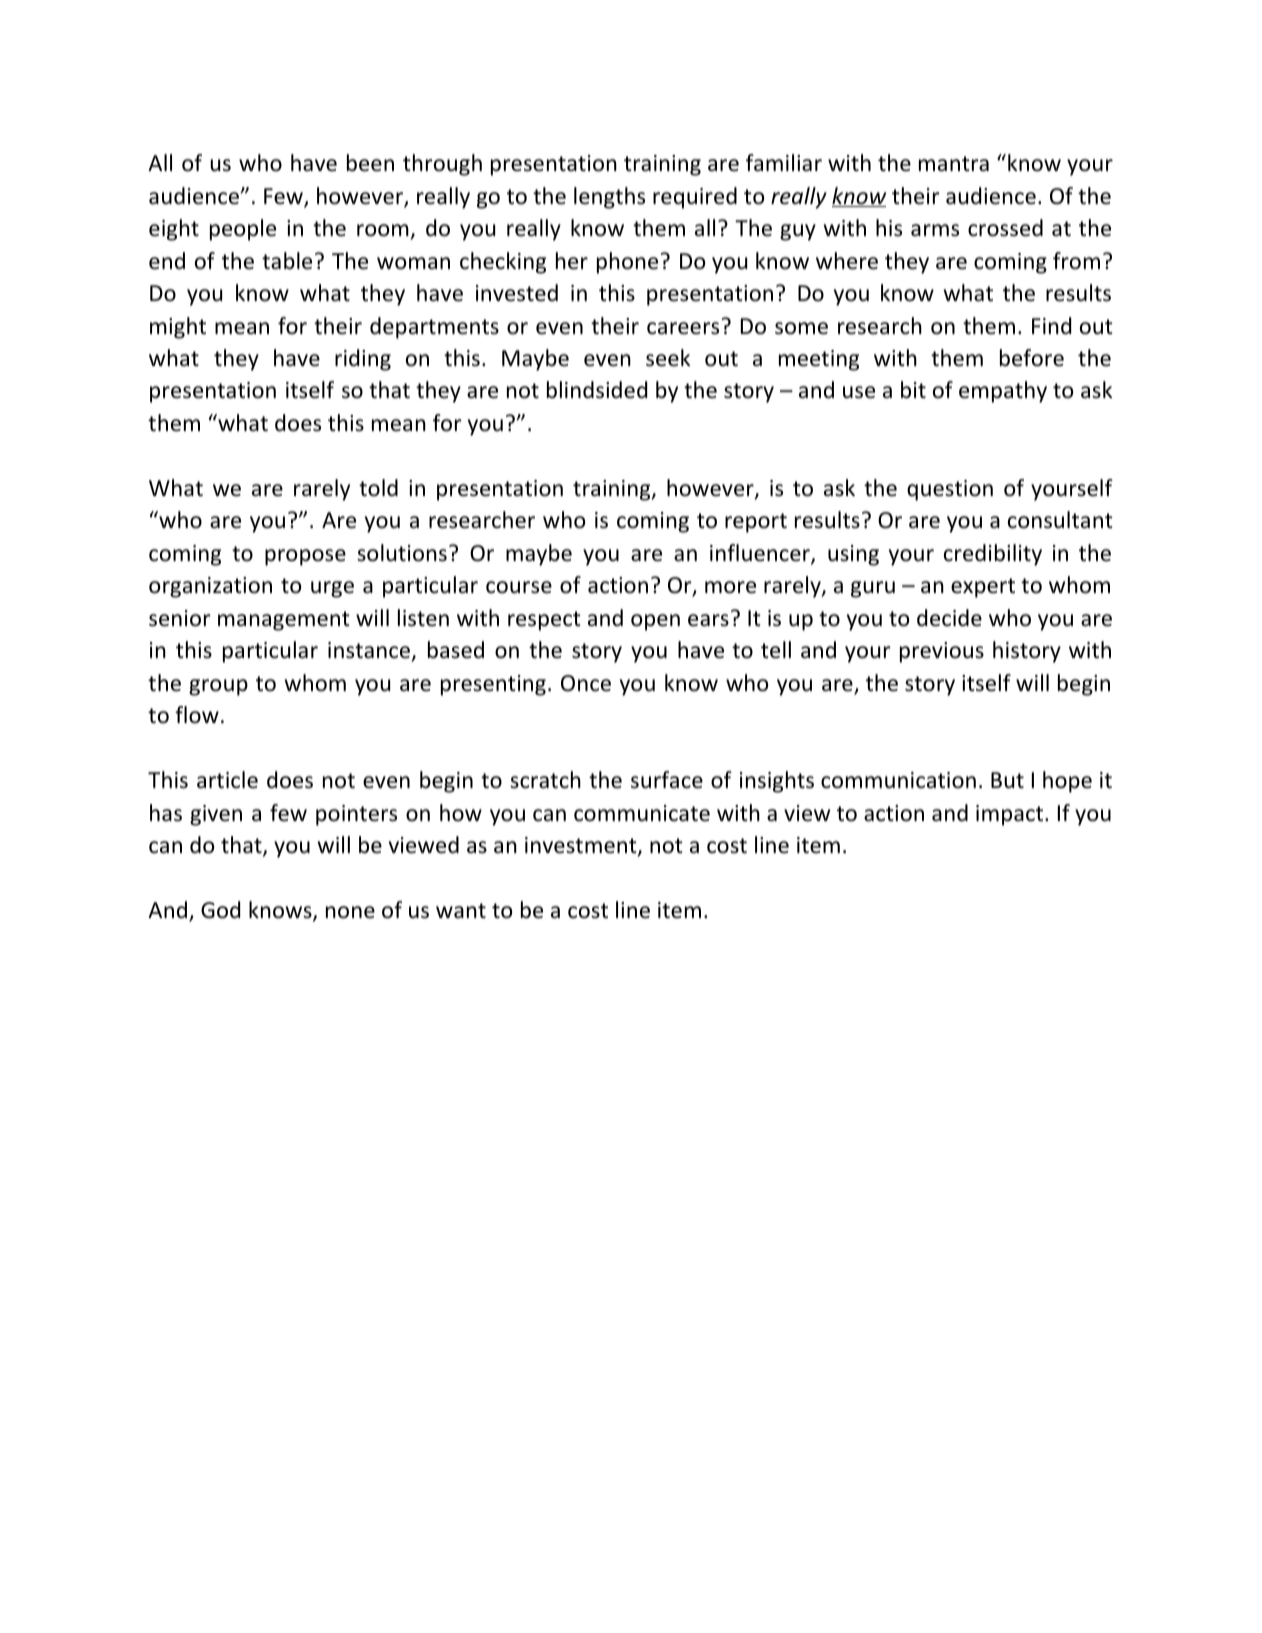 The image size is (1262, 1633). I want to click on credibility, so click(993, 555).
